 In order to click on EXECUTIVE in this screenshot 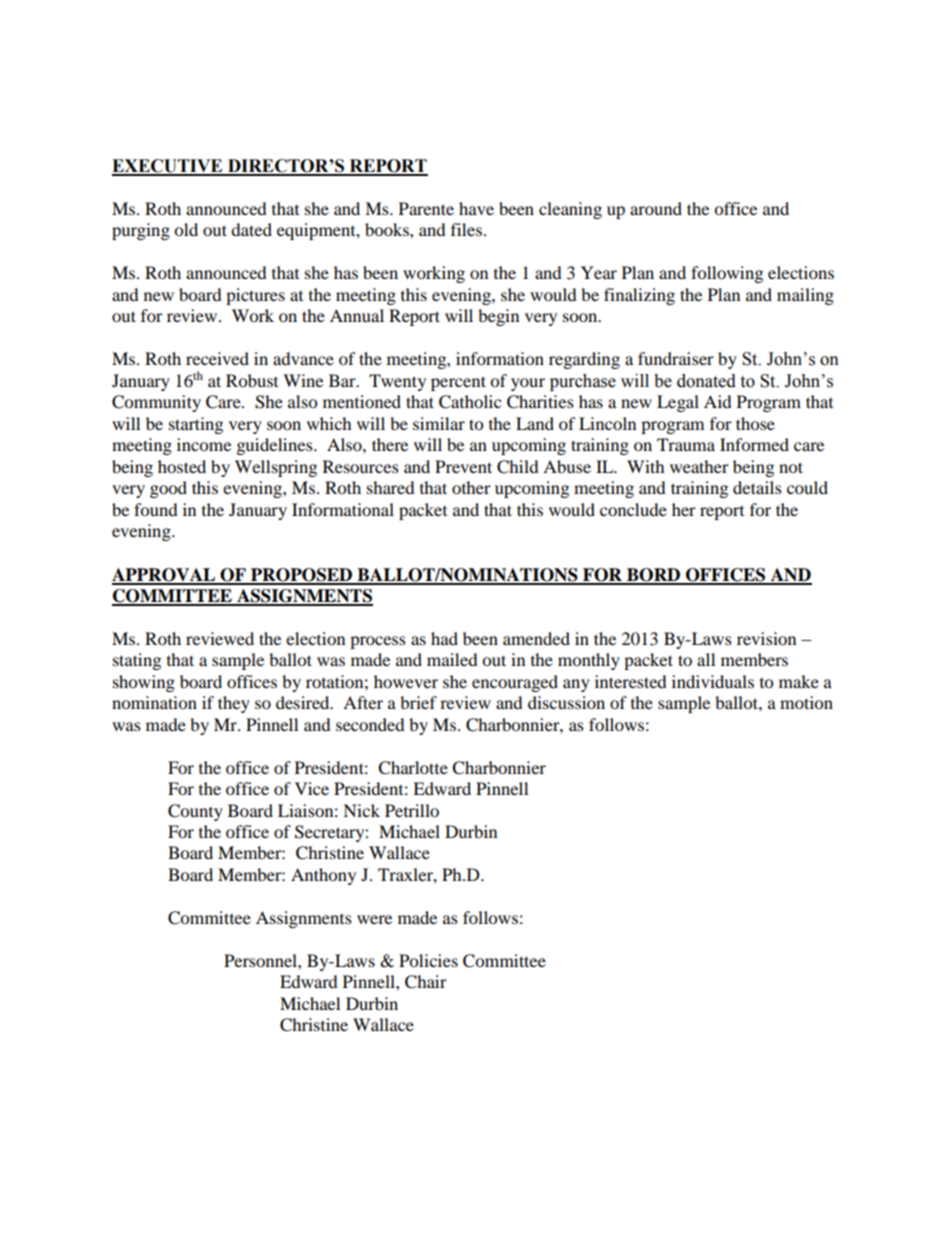, I will do `click(168, 167)`.
